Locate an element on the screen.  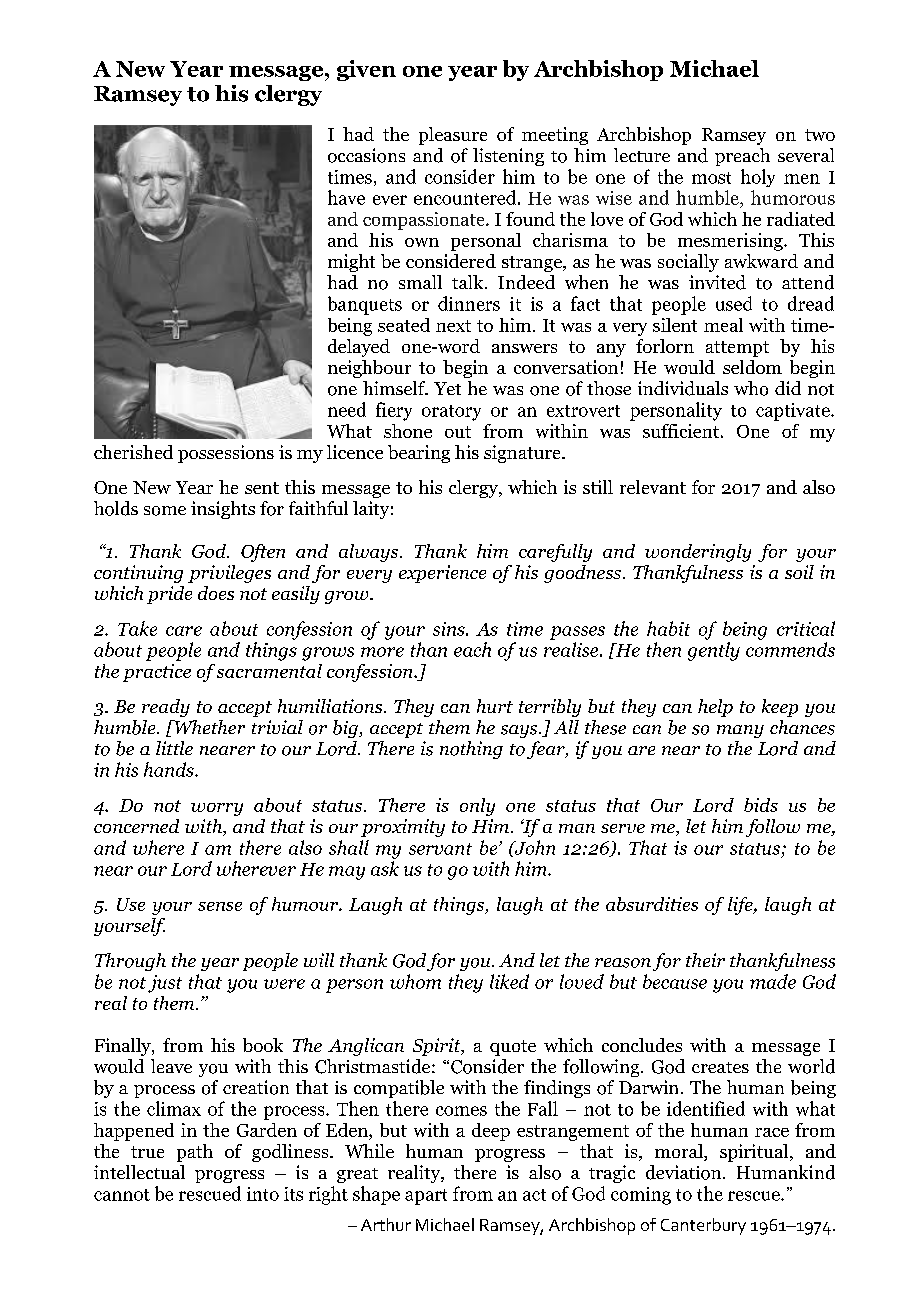
pleasure is located at coordinates (453, 136).
